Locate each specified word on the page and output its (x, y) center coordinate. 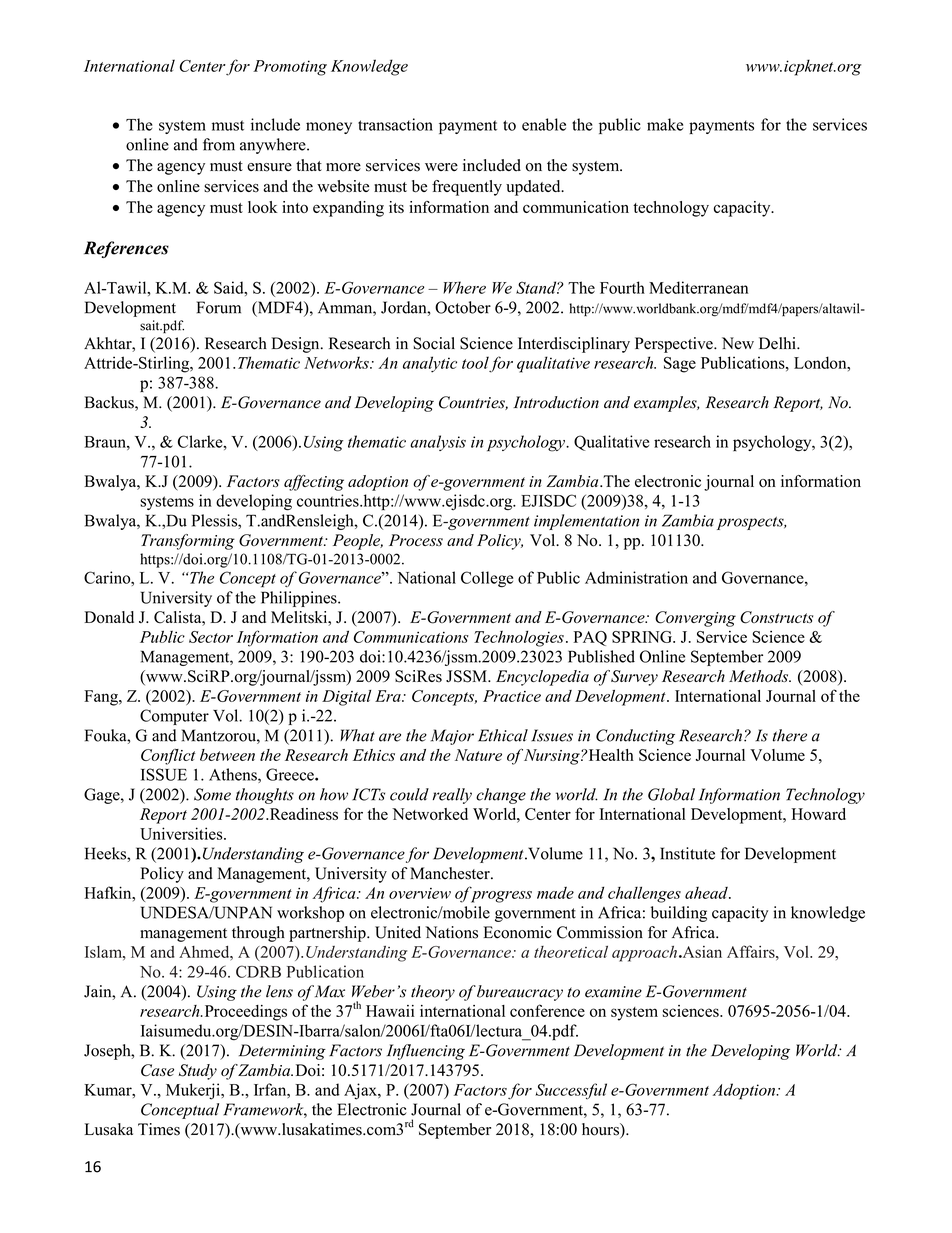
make (665, 124)
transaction (395, 124)
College (487, 579)
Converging (695, 619)
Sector (211, 637)
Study (198, 1072)
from (219, 144)
